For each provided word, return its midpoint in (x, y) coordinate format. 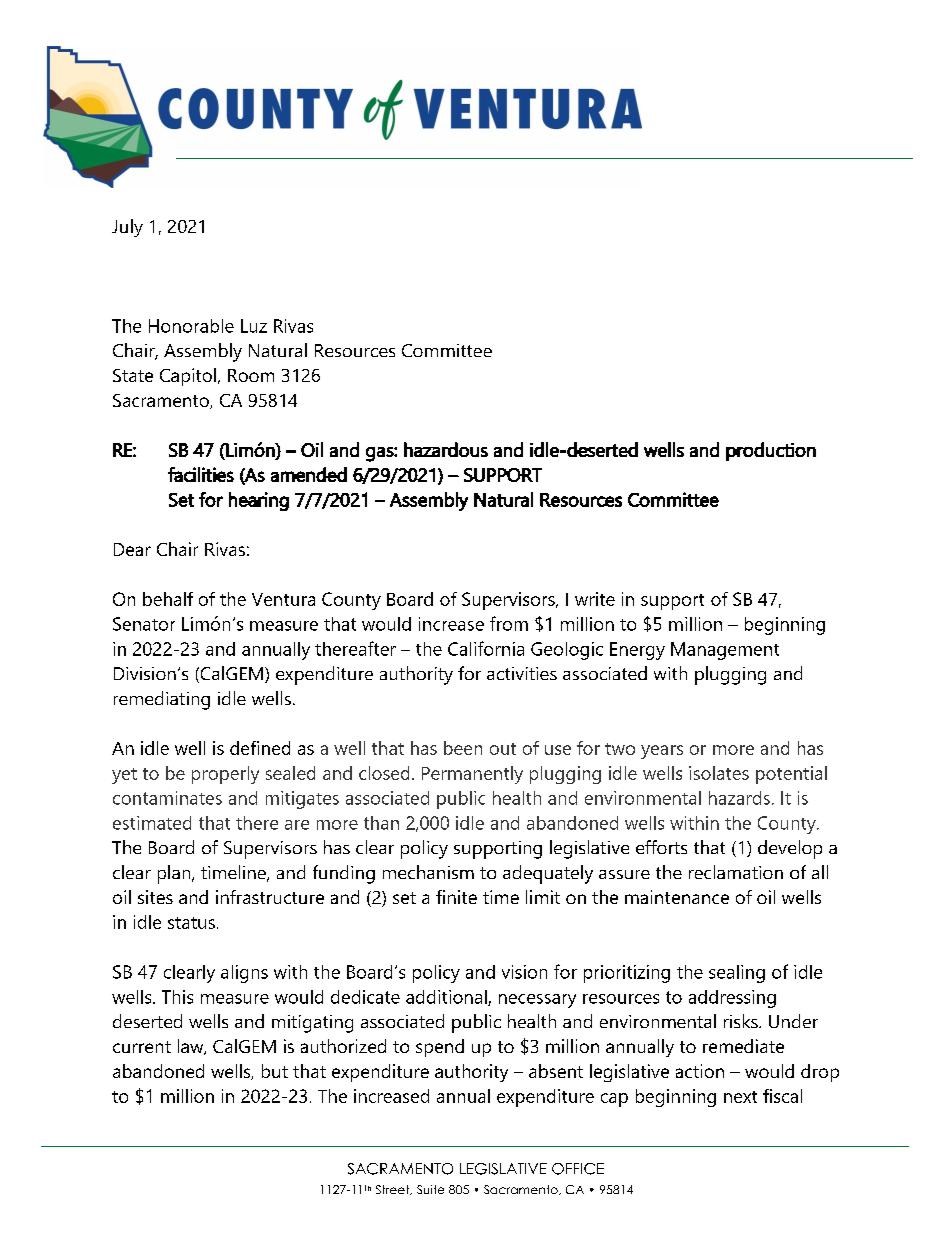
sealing (737, 974)
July (127, 228)
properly (225, 775)
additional (447, 998)
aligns (244, 974)
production (771, 451)
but (275, 1071)
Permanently (472, 775)
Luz (254, 326)
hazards (739, 798)
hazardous (446, 449)
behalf (168, 599)
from (509, 623)
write (595, 599)
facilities (201, 474)
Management (725, 651)
